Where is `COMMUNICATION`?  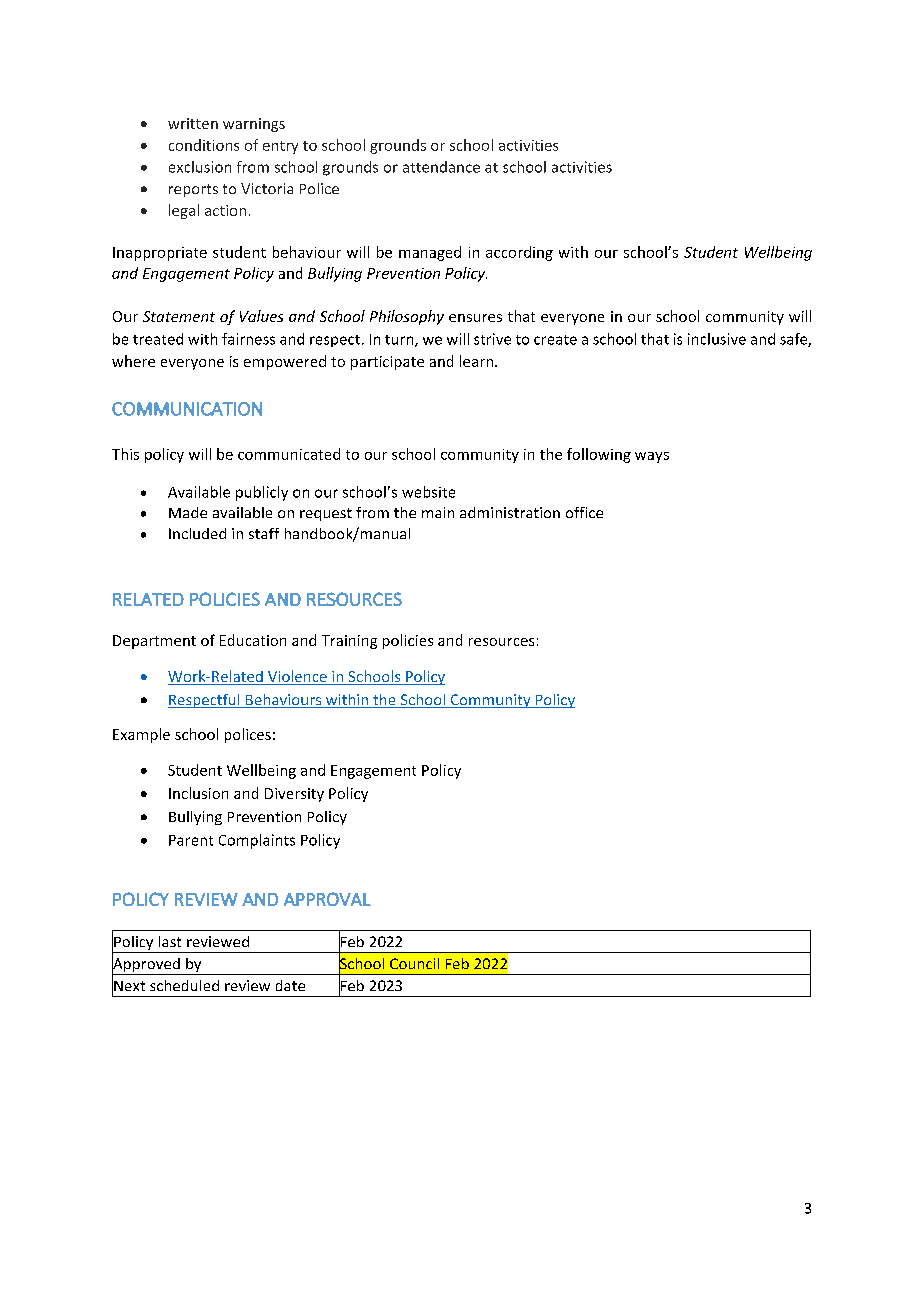 COMMUNICATION is located at coordinates (187, 409).
